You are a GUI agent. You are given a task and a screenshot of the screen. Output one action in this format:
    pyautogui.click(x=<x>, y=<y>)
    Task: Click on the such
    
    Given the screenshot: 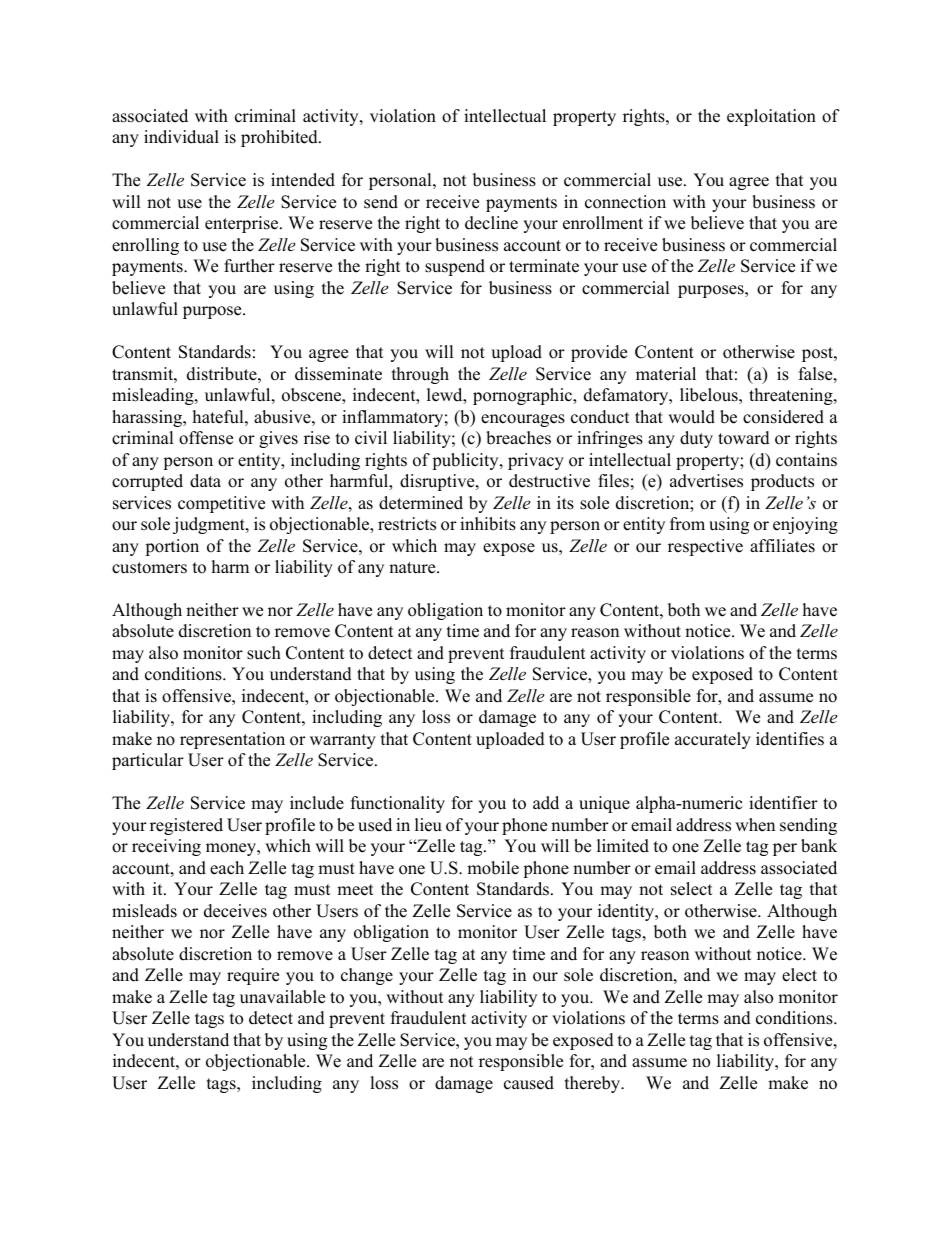 What is the action you would take?
    pyautogui.click(x=264, y=653)
